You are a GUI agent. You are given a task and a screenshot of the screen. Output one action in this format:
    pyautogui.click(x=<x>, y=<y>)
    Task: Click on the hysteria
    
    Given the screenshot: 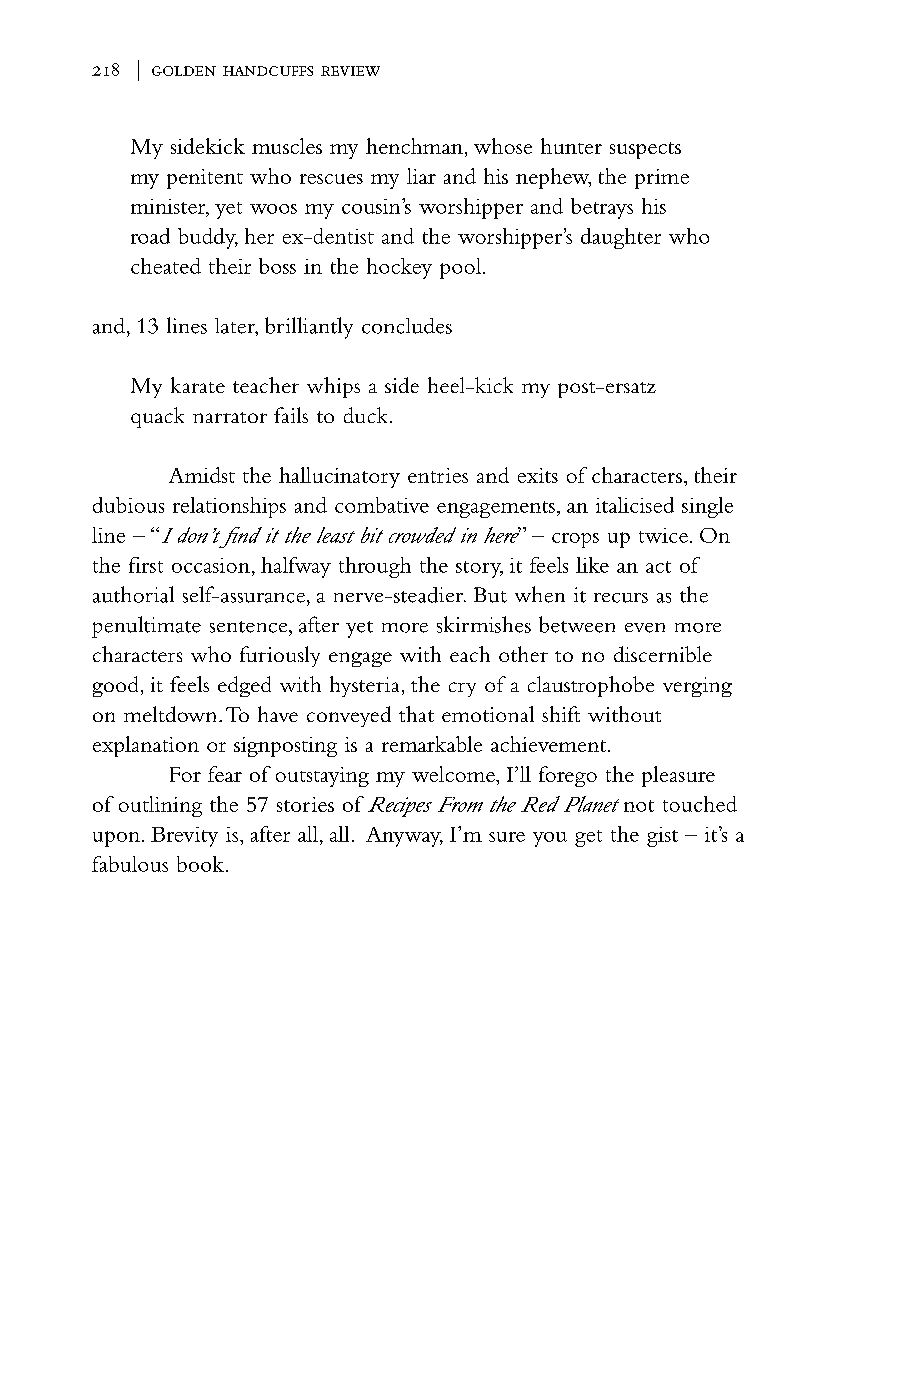 What is the action you would take?
    pyautogui.click(x=364, y=686)
